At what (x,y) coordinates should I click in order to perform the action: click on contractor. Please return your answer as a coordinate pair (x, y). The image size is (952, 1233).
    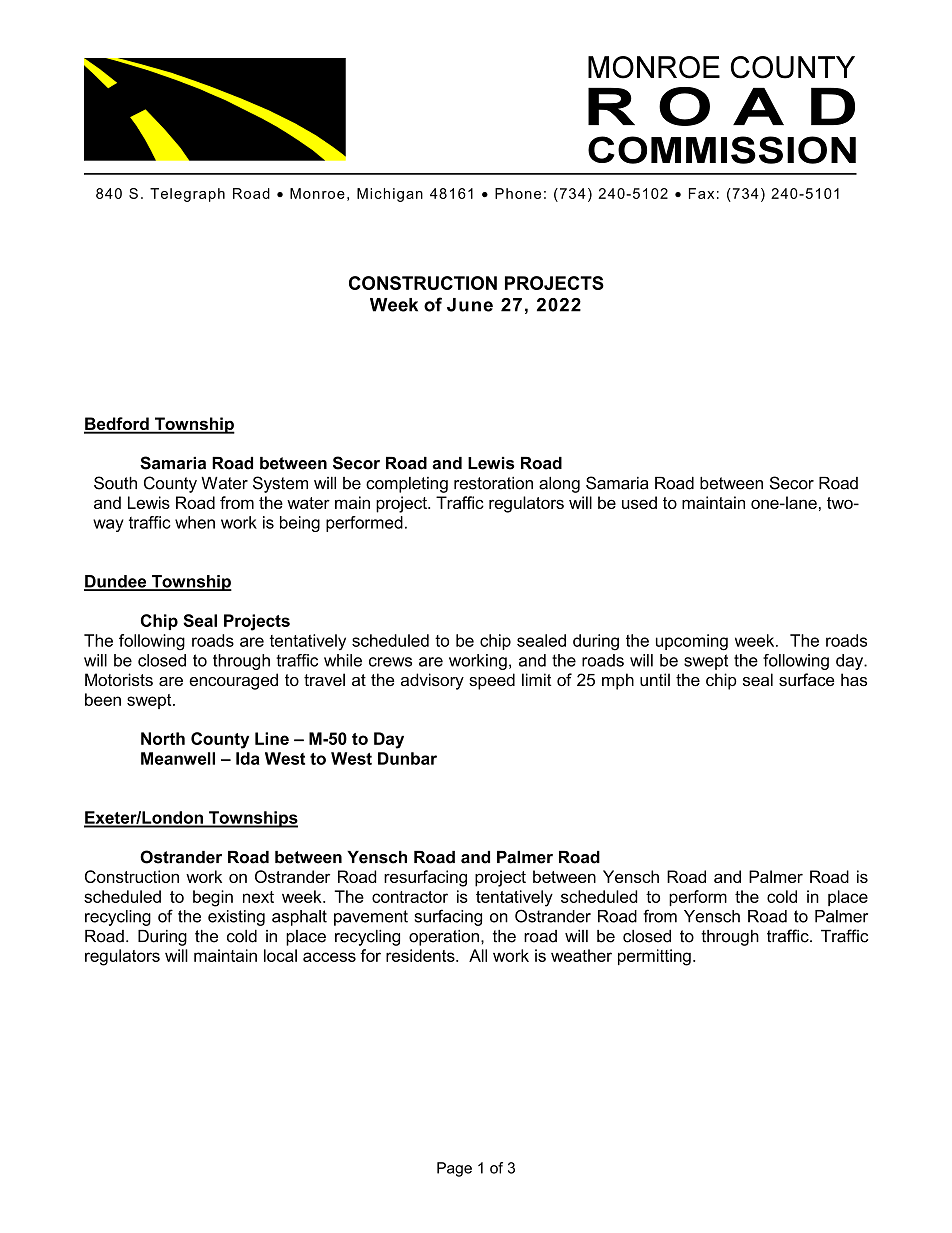
    Looking at the image, I should click on (410, 897).
